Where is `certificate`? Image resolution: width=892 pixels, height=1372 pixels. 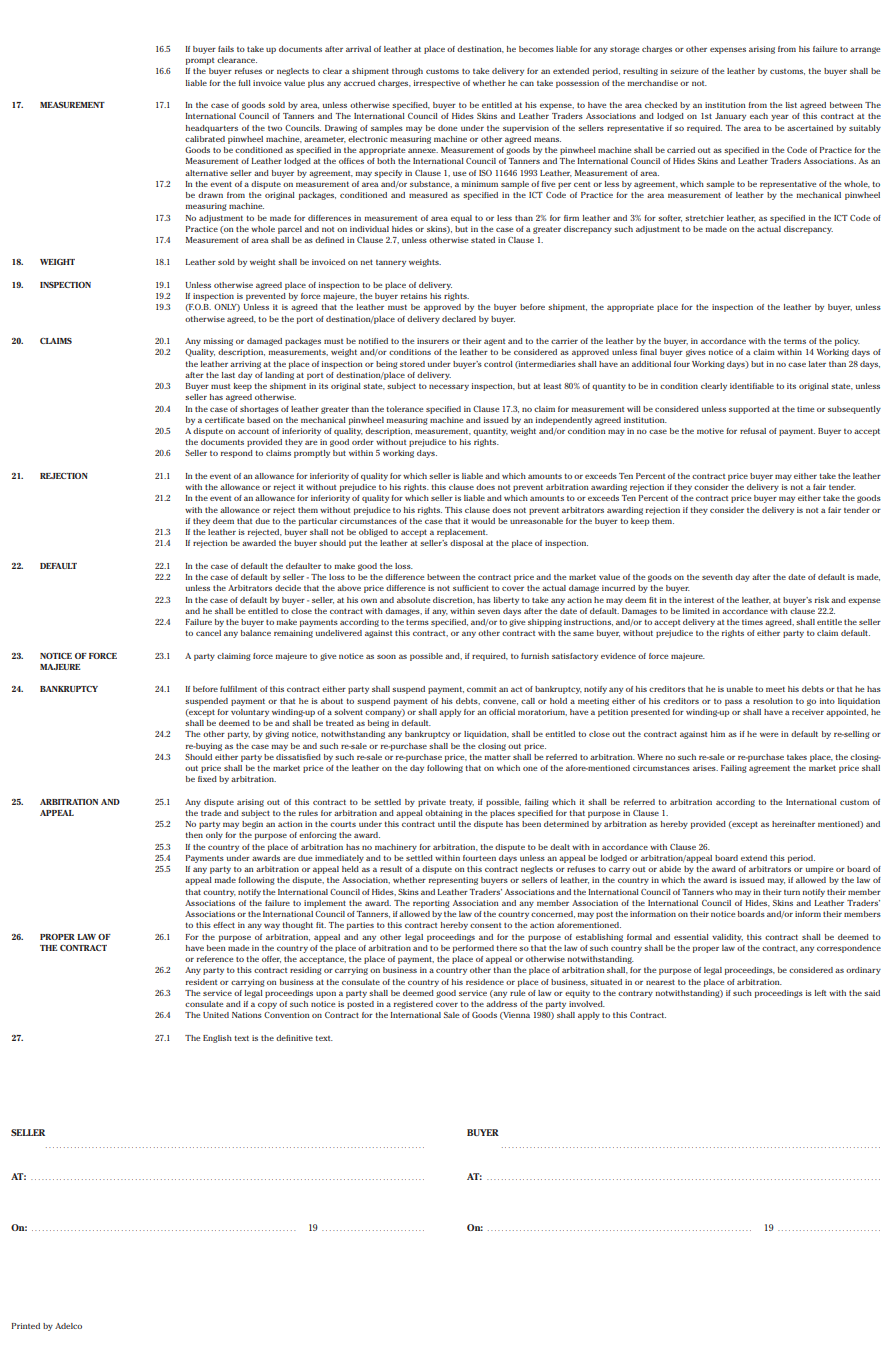
certificate is located at coordinates (224, 420).
